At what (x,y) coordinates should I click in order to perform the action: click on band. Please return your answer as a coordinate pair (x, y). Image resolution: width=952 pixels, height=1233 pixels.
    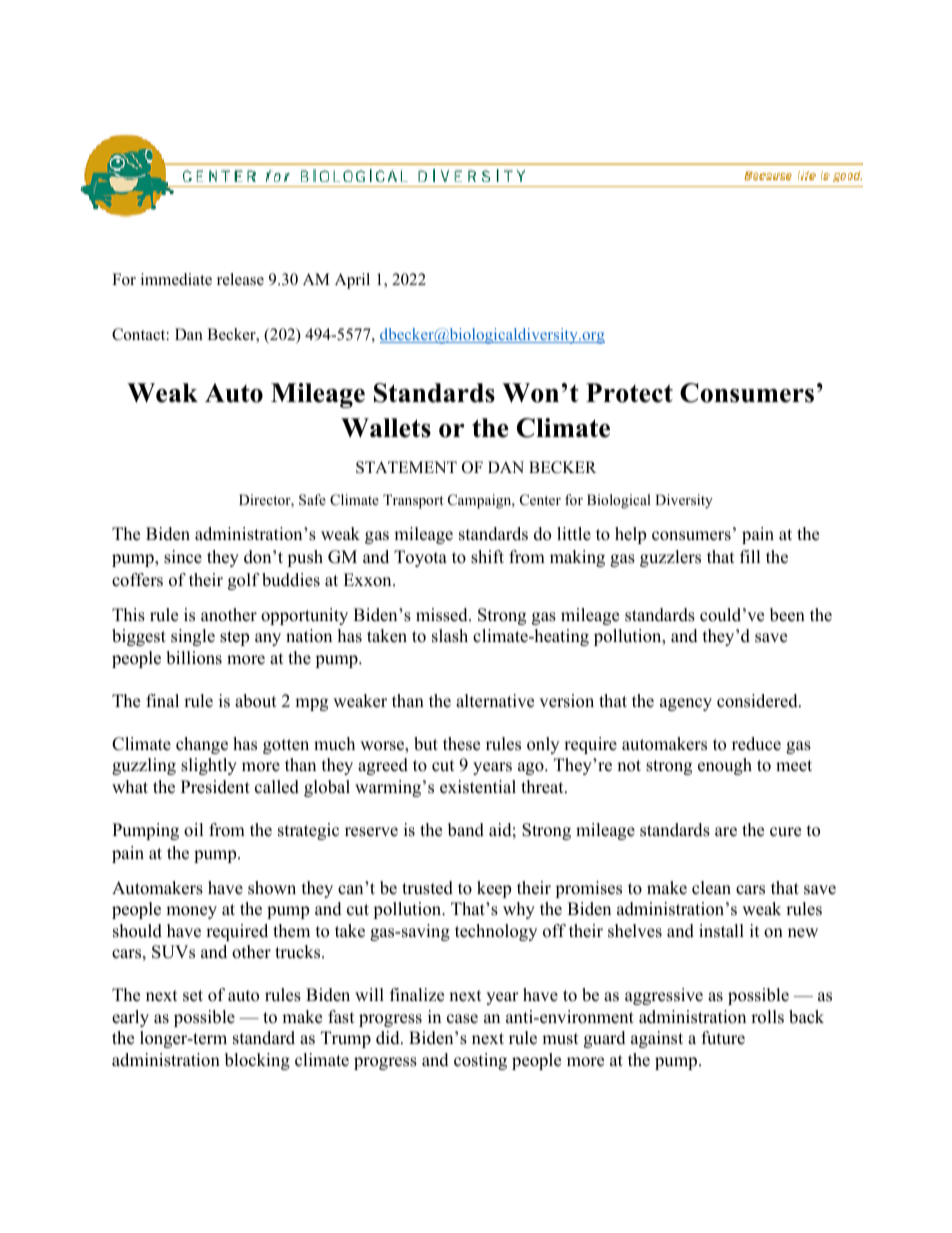
    Looking at the image, I should click on (466, 830).
